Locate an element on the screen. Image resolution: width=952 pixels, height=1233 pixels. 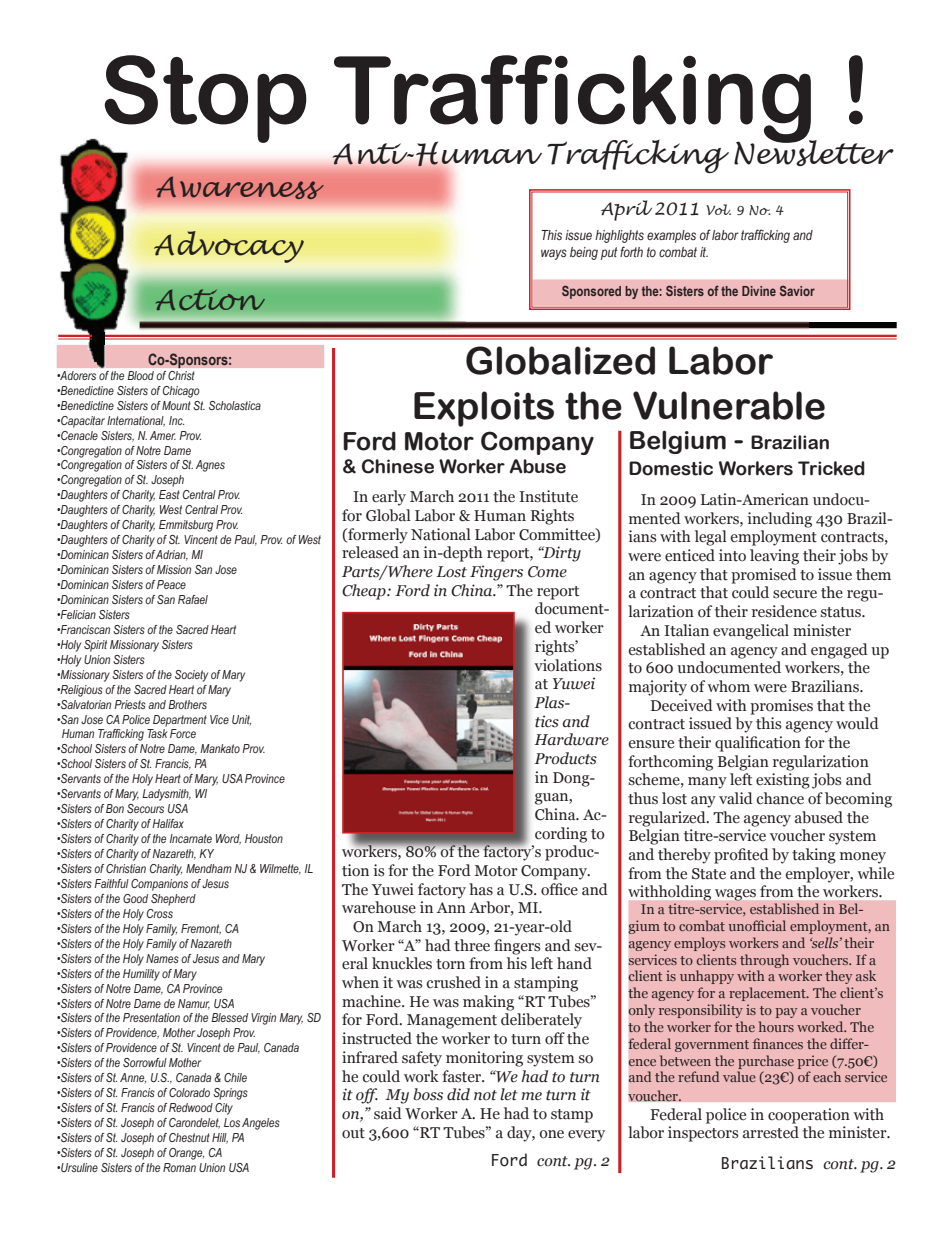
Stop is located at coordinates (205, 99).
